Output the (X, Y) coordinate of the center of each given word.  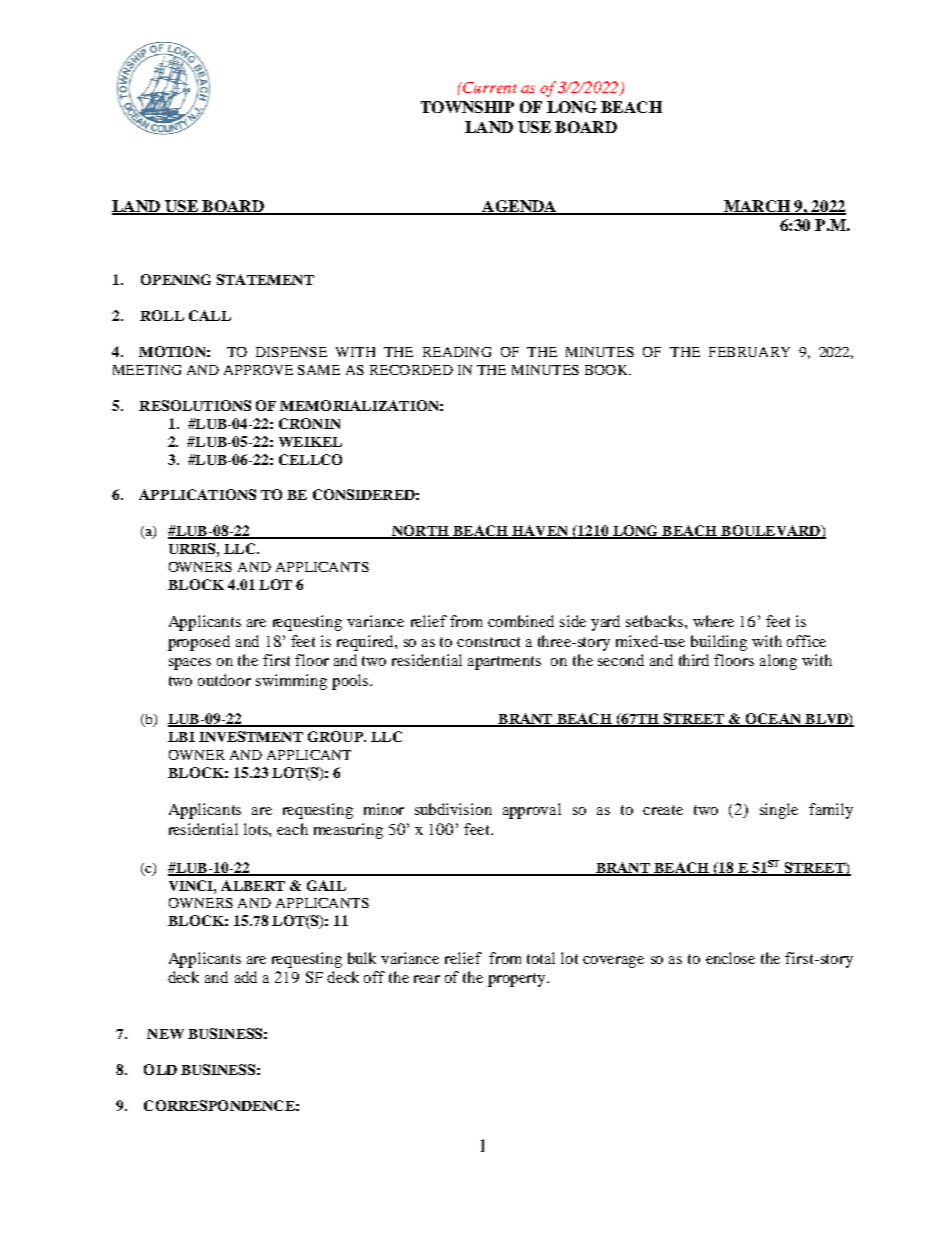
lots (257, 829)
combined (521, 621)
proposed (199, 643)
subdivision (453, 809)
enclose (730, 958)
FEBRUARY (749, 352)
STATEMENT (265, 279)
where (713, 621)
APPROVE (258, 370)
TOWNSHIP (467, 107)
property (518, 980)
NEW (165, 1034)
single (779, 811)
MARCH (756, 207)
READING (457, 352)
